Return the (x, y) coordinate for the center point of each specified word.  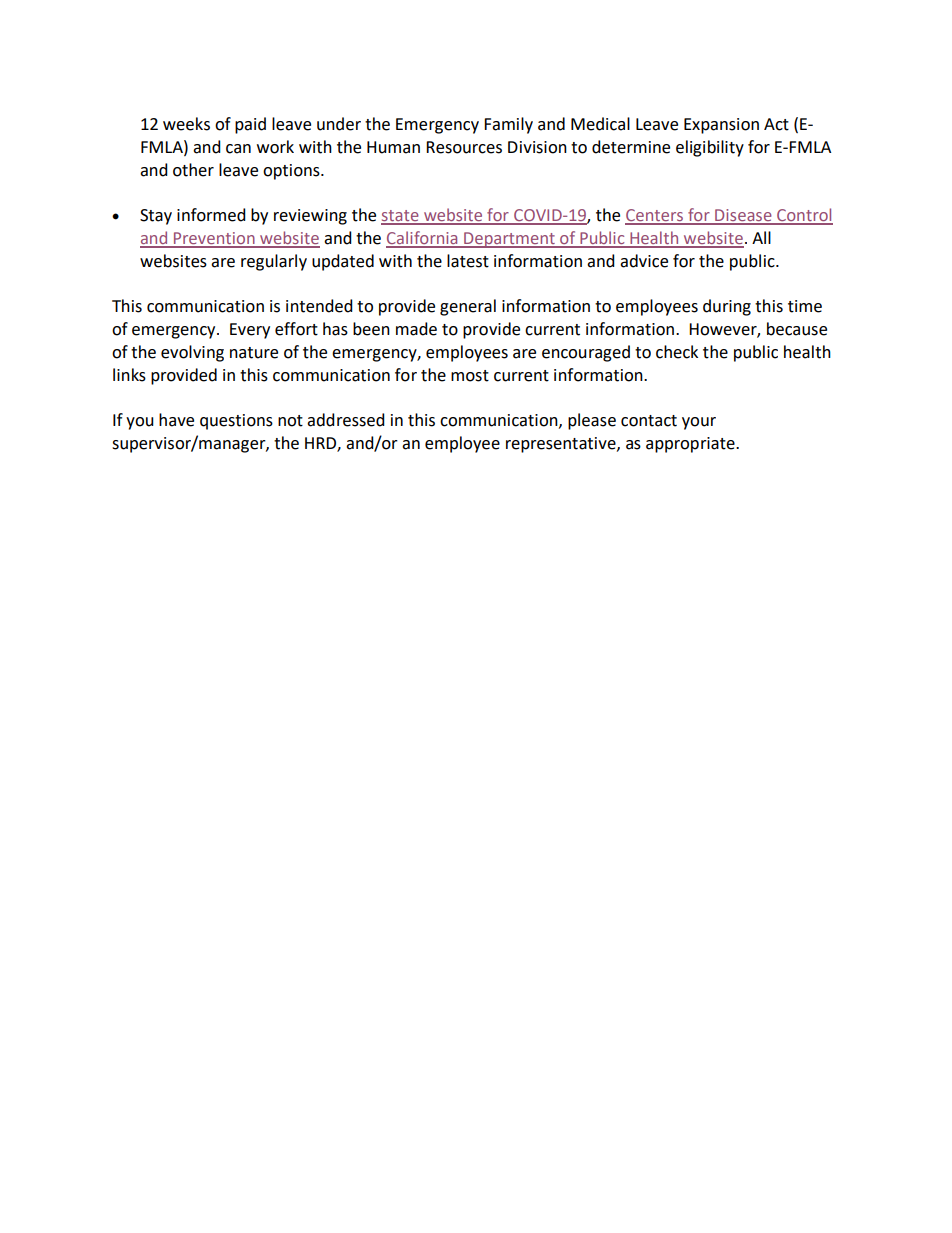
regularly (274, 262)
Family (508, 125)
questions (236, 422)
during (727, 307)
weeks (186, 124)
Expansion (721, 126)
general (468, 307)
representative (562, 445)
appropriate (691, 445)
